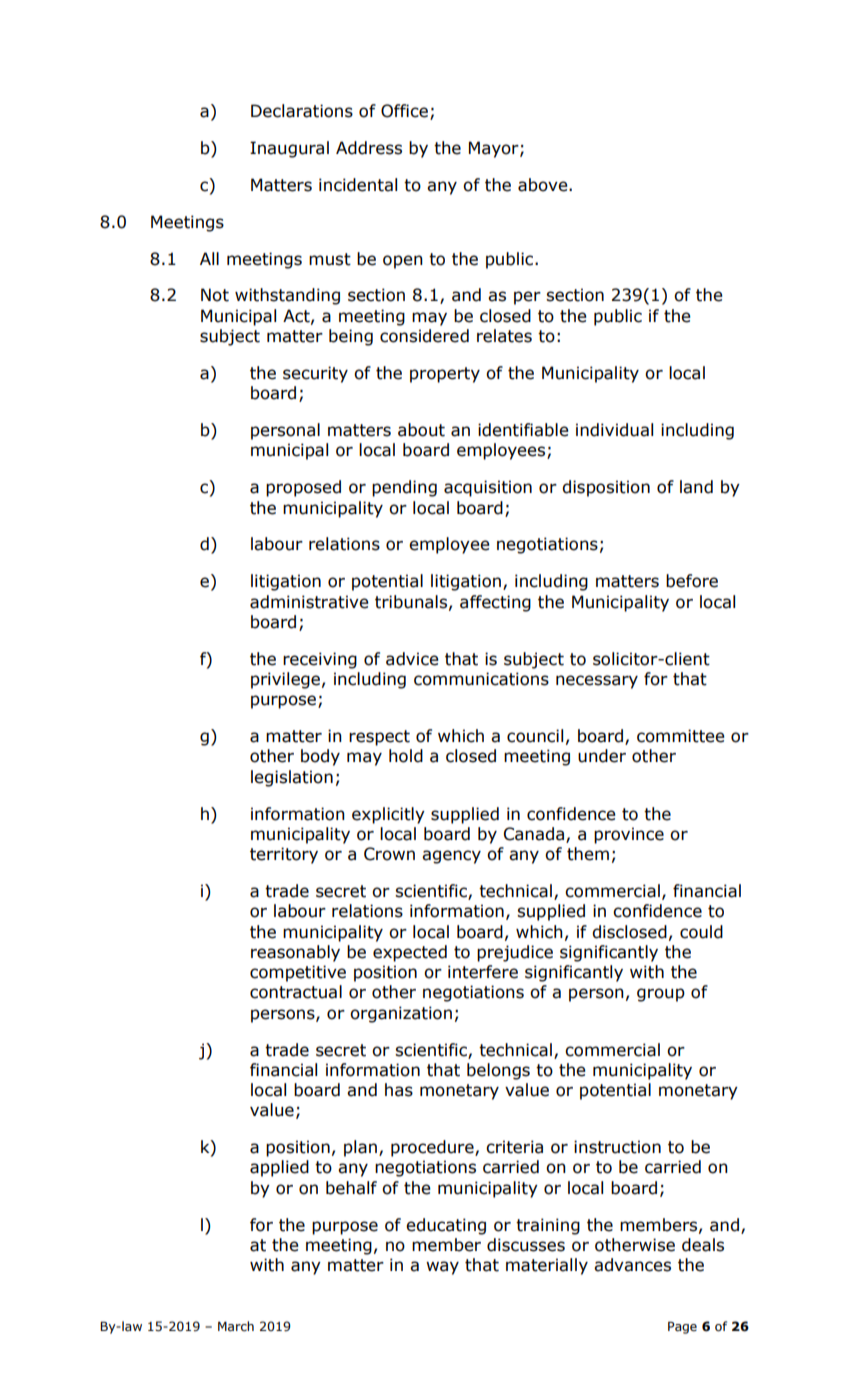 The height and width of the document is (1400, 849). I want to click on March, so click(236, 1326).
